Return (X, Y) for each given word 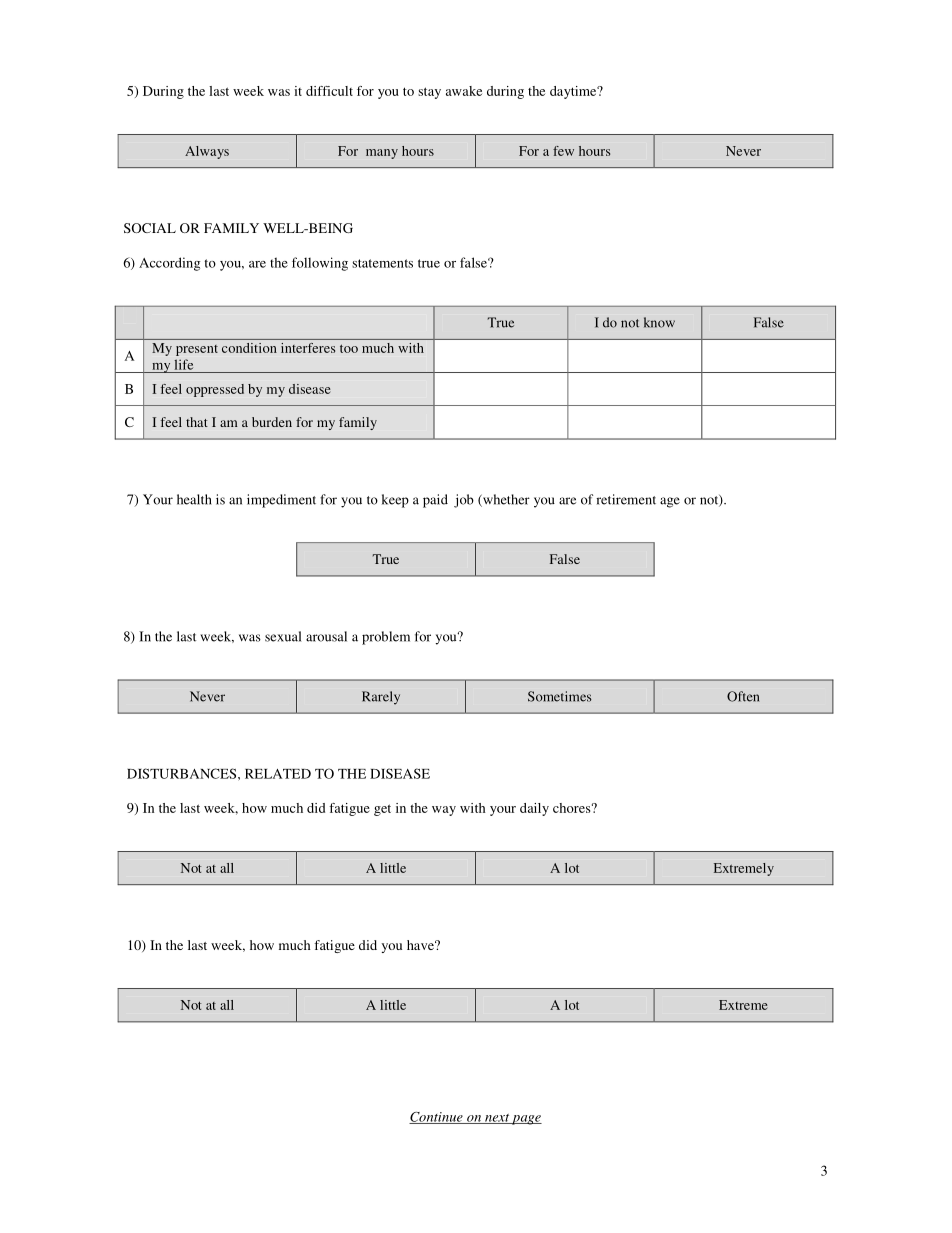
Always (207, 152)
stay (429, 93)
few (563, 151)
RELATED (278, 774)
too (349, 348)
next (497, 1119)
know (659, 322)
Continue (437, 1118)
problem (386, 638)
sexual (283, 636)
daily (534, 809)
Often (743, 696)
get (382, 810)
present (197, 350)
